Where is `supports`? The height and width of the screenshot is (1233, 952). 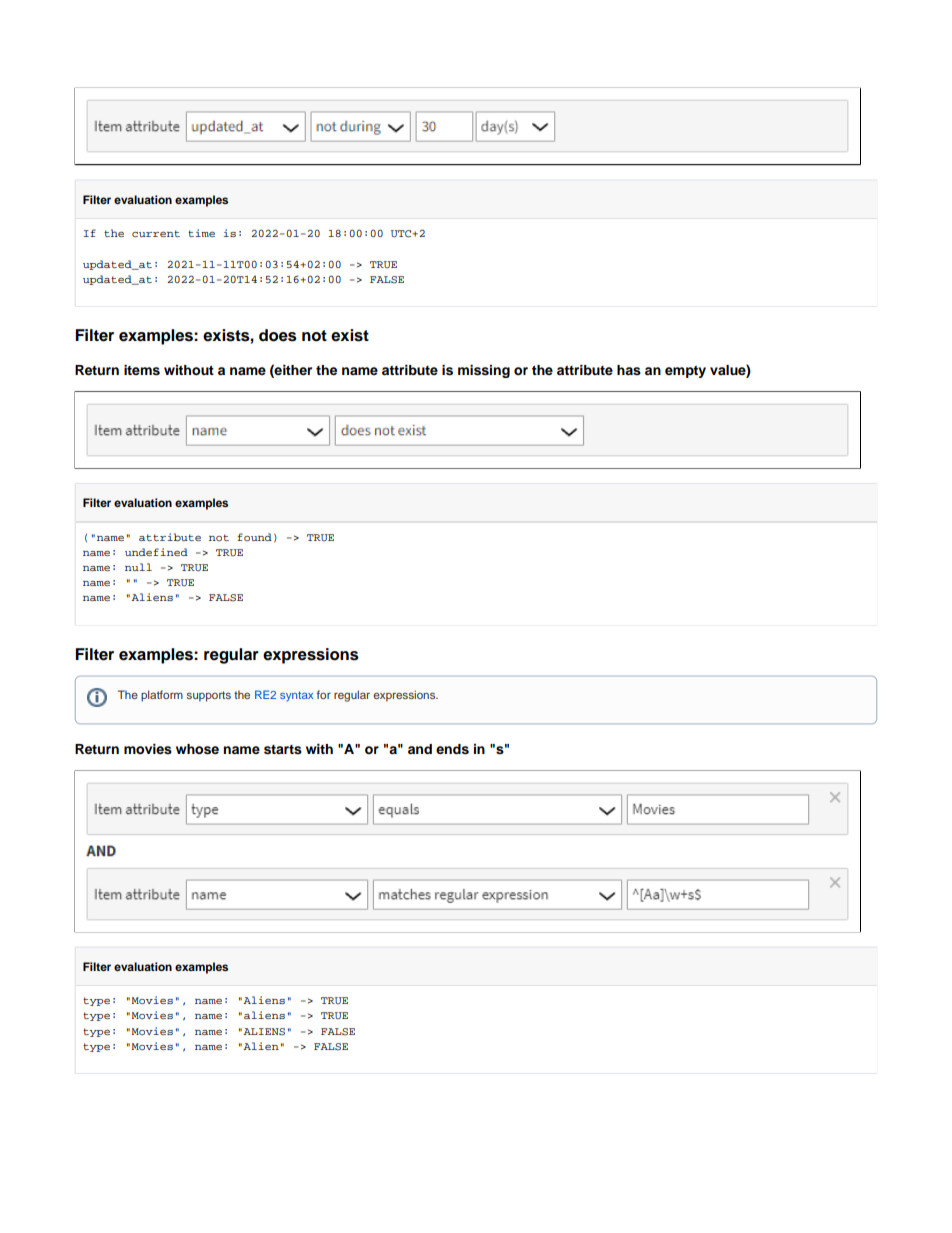
supports is located at coordinates (209, 696).
